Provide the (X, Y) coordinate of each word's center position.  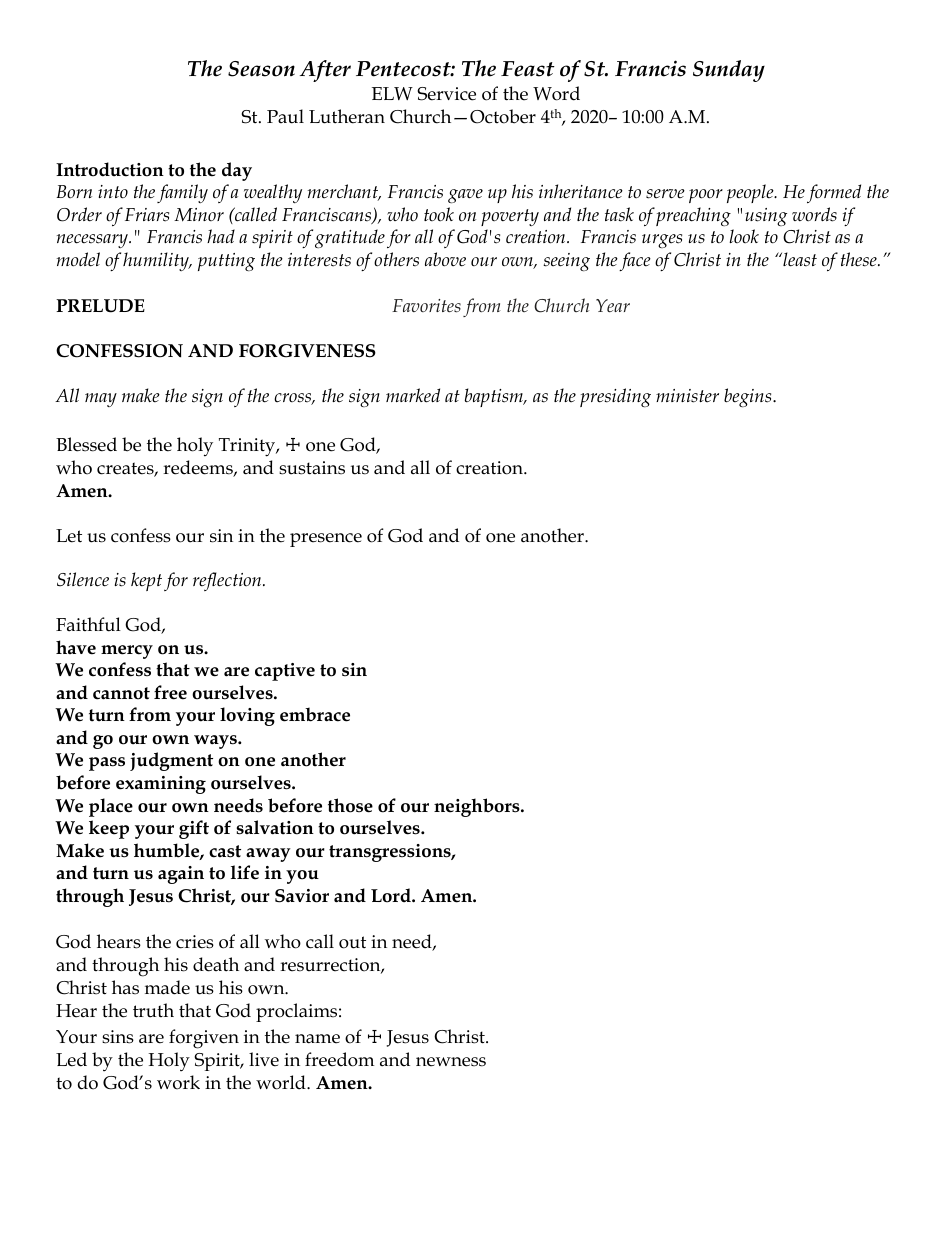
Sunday (729, 71)
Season (261, 69)
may (101, 400)
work (178, 1082)
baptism (495, 397)
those (350, 805)
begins (749, 397)
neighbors (478, 807)
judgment (171, 761)
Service (446, 94)
